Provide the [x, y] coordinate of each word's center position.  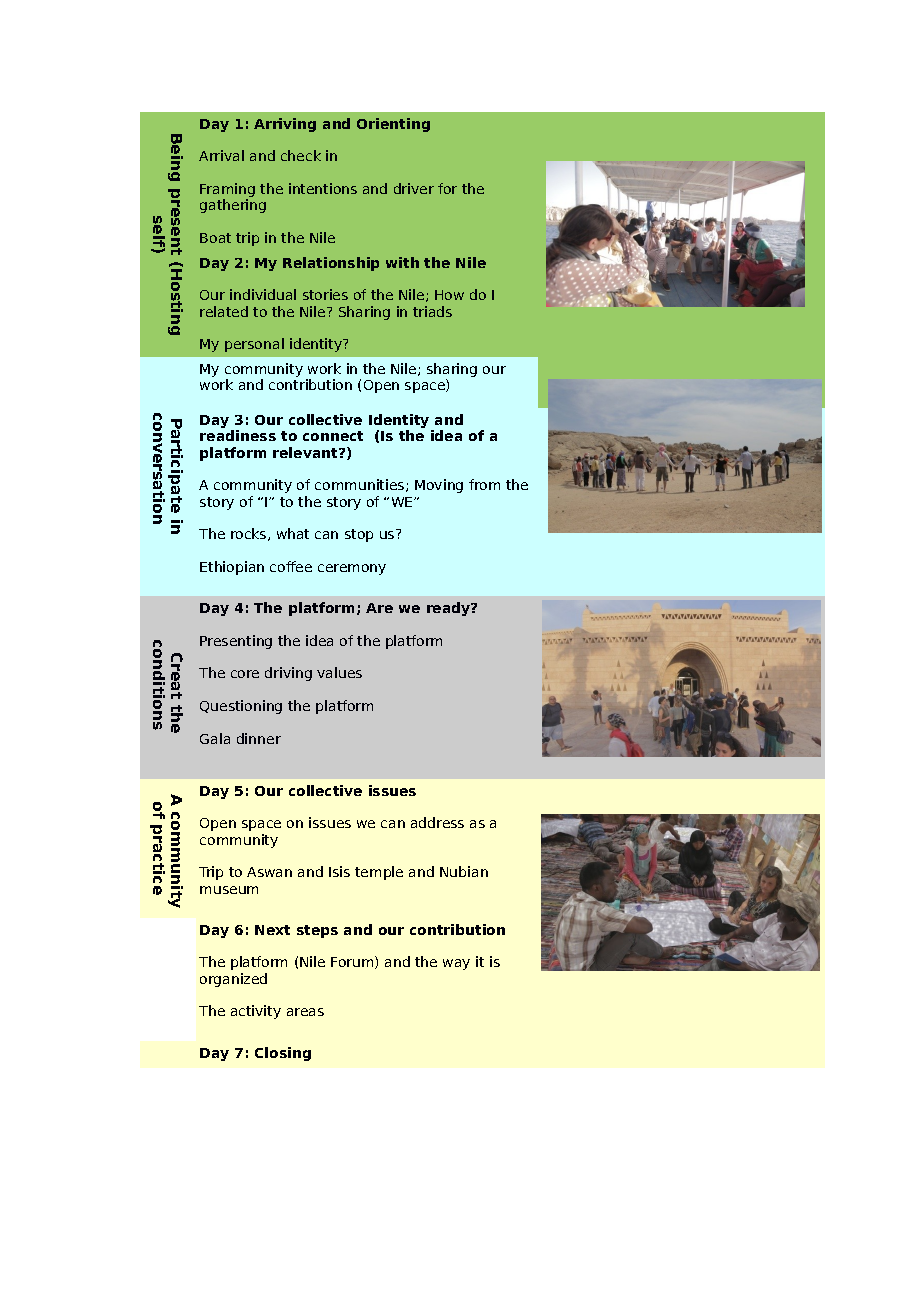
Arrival [221, 155]
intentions [323, 188]
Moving [439, 486]
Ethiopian [232, 568]
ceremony [352, 569]
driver [414, 188]
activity [256, 1012]
